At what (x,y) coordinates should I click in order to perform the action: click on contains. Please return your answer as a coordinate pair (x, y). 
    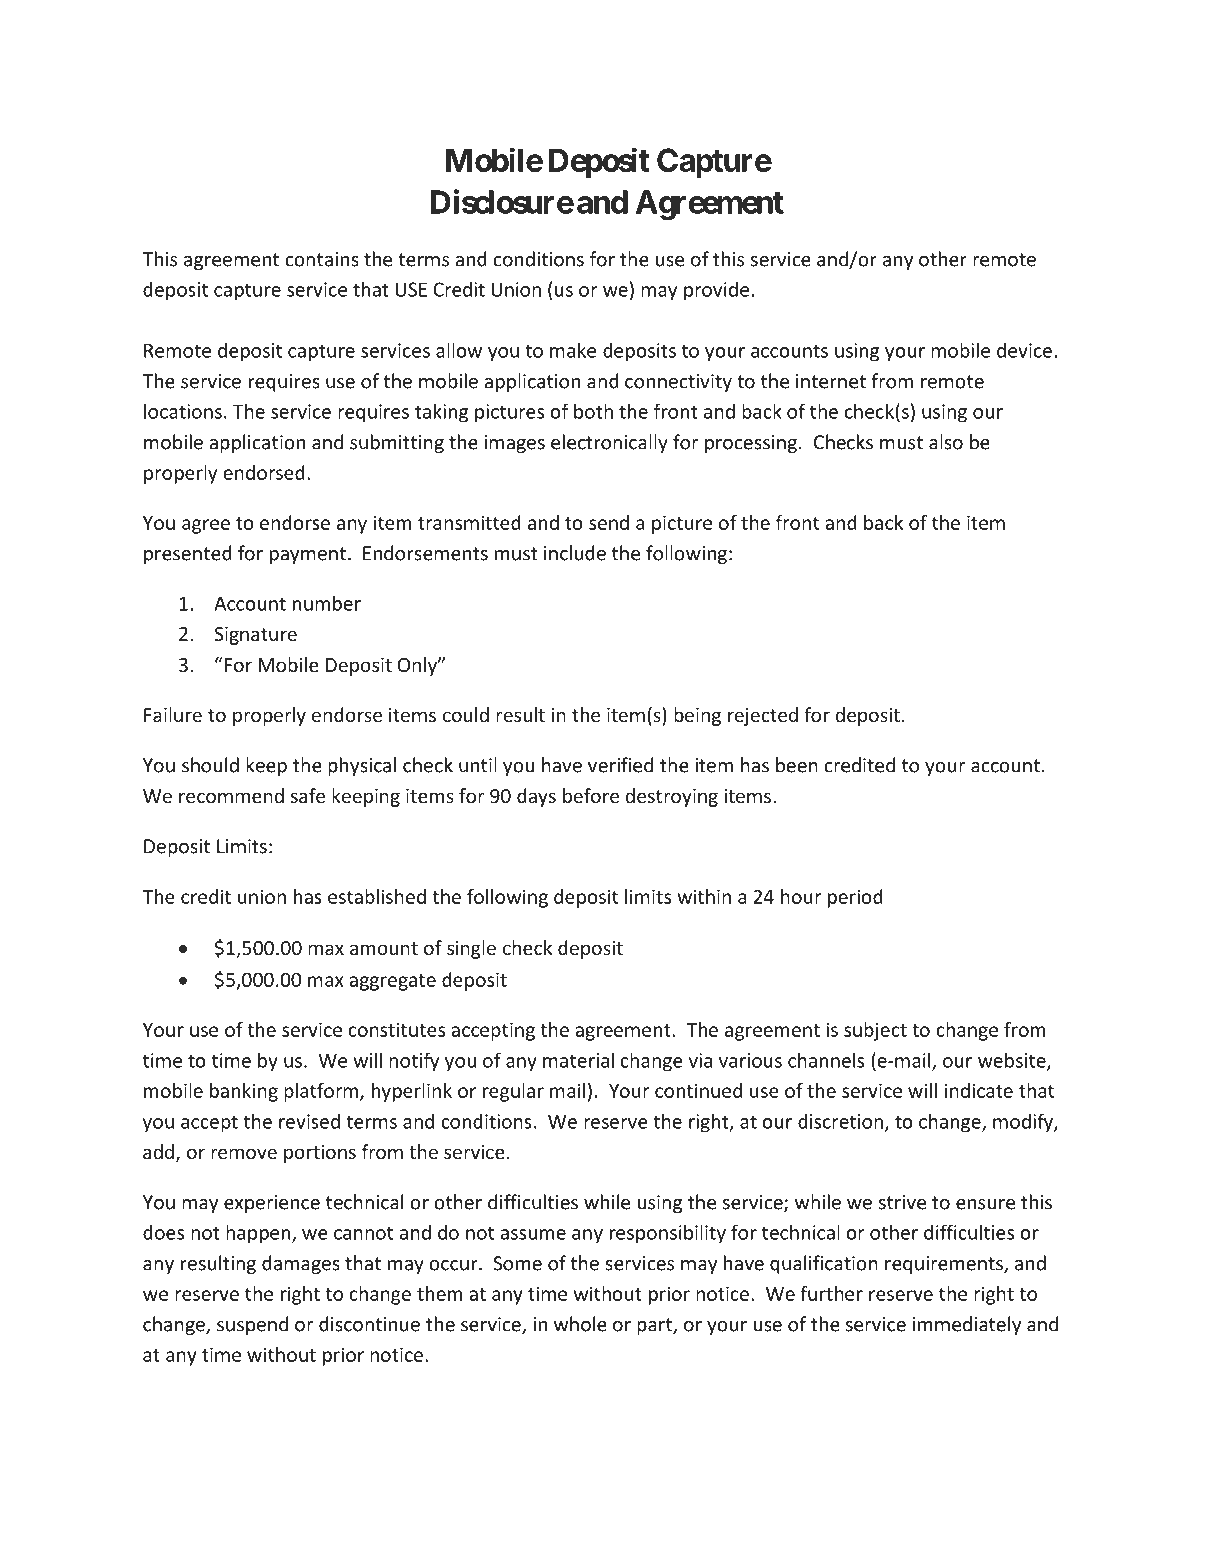
    Looking at the image, I should click on (322, 259).
